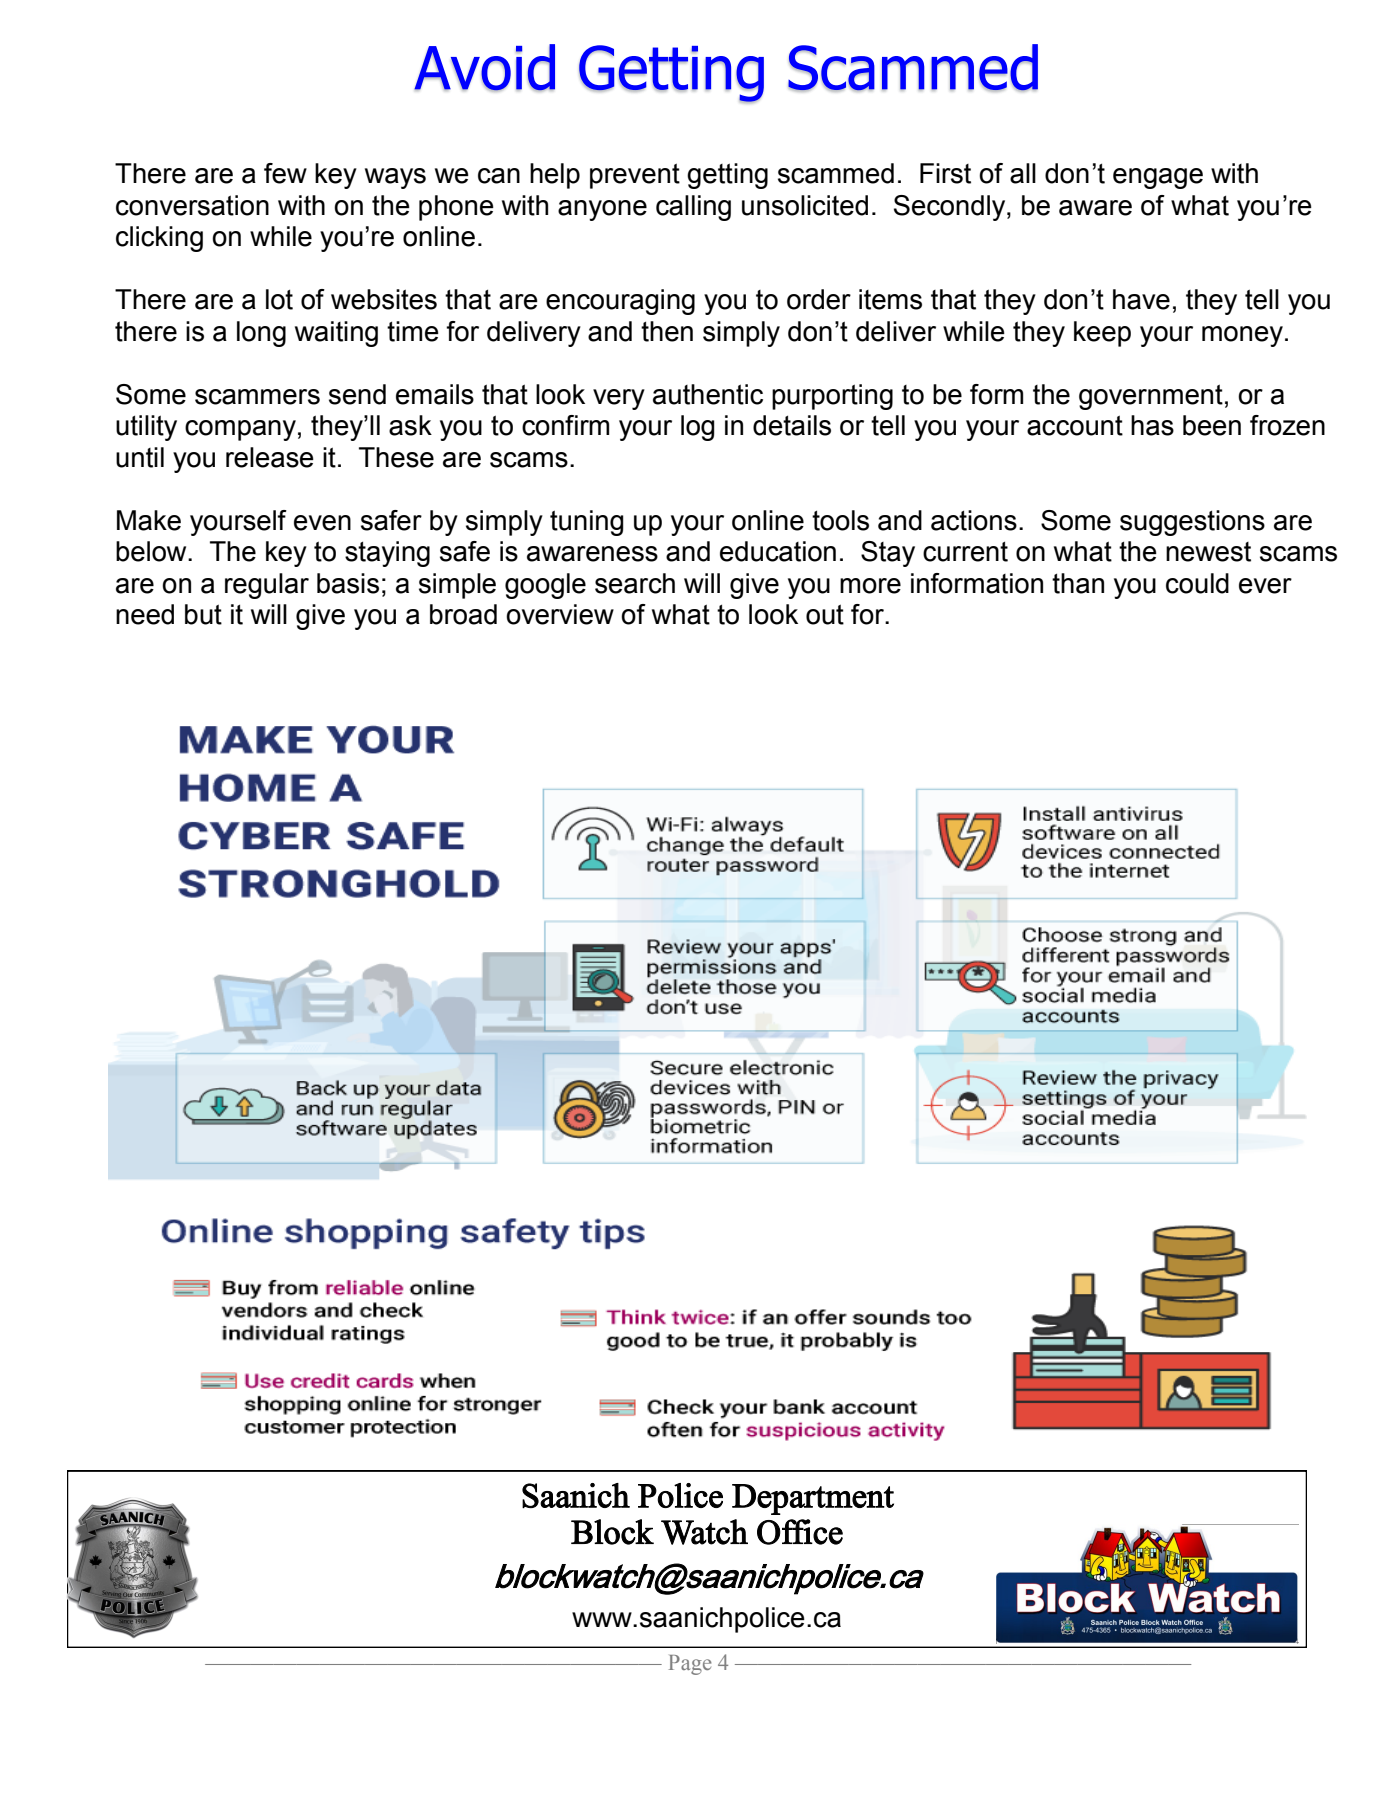 The width and height of the document is (1397, 1808). I want to click on Page, so click(690, 1665).
